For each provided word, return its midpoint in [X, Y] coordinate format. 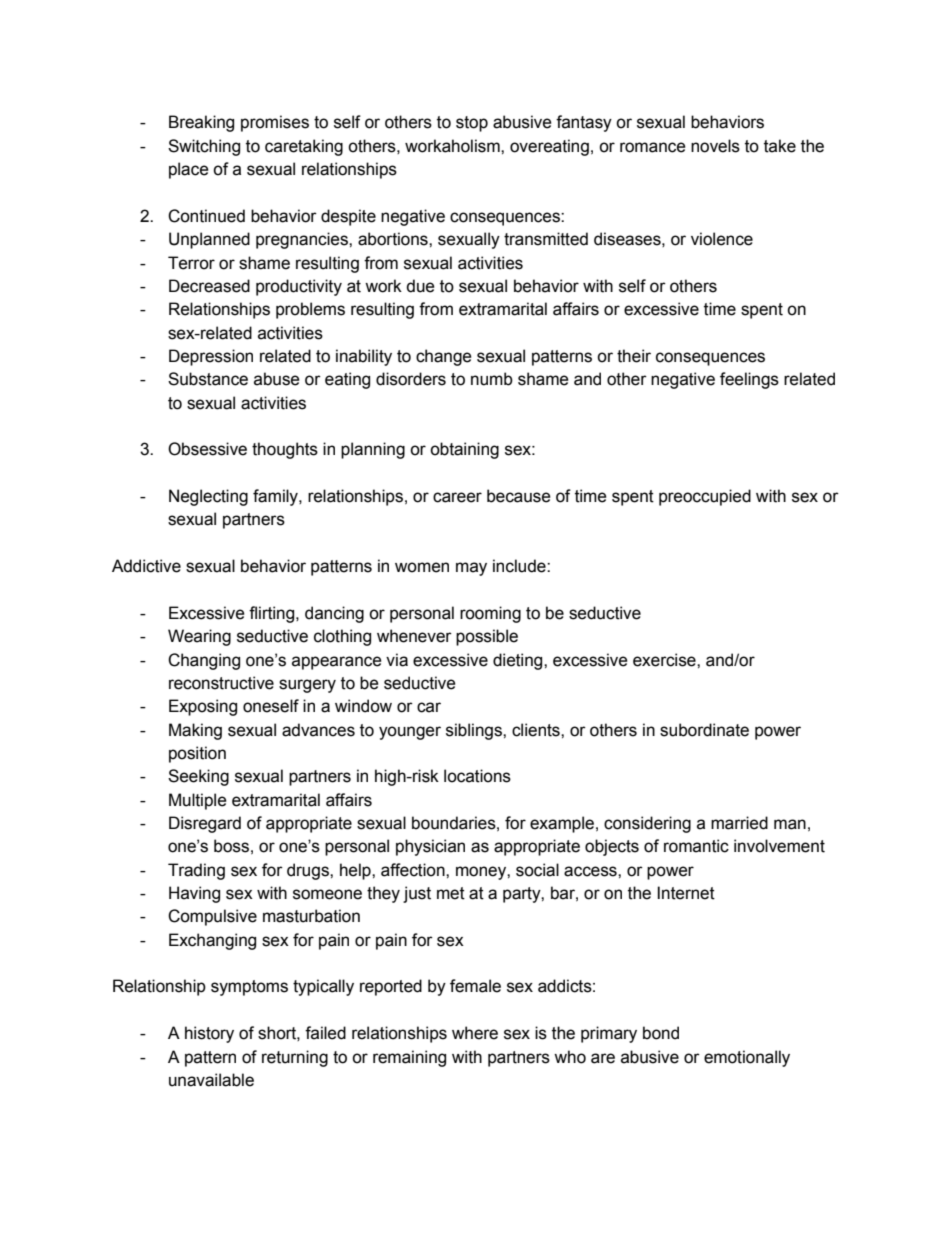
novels [715, 146]
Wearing [199, 637]
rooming [490, 614]
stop [472, 124]
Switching [204, 147]
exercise [665, 660]
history [209, 1034]
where [475, 1033]
